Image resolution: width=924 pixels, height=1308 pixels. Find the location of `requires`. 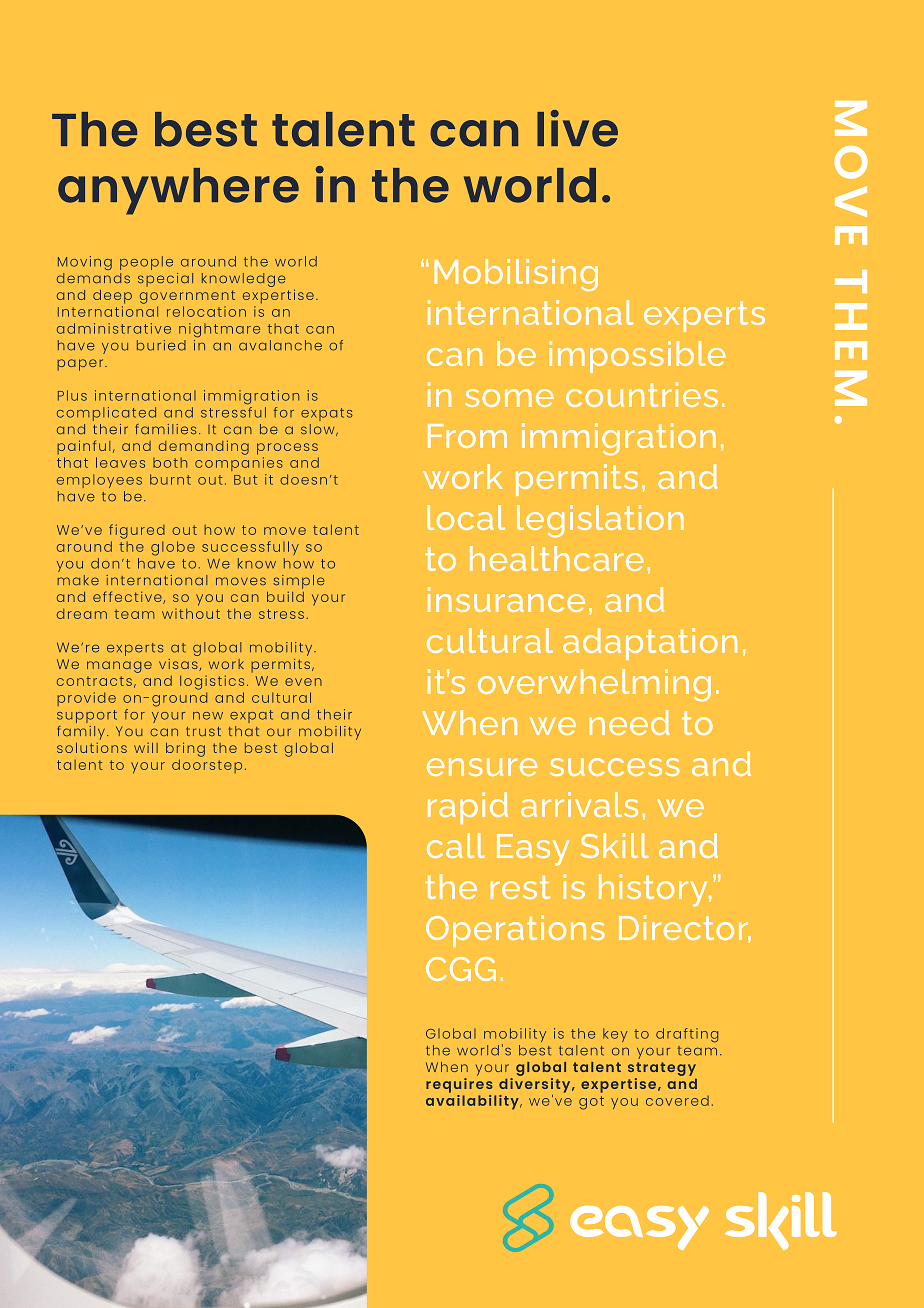

requires is located at coordinates (459, 1085).
